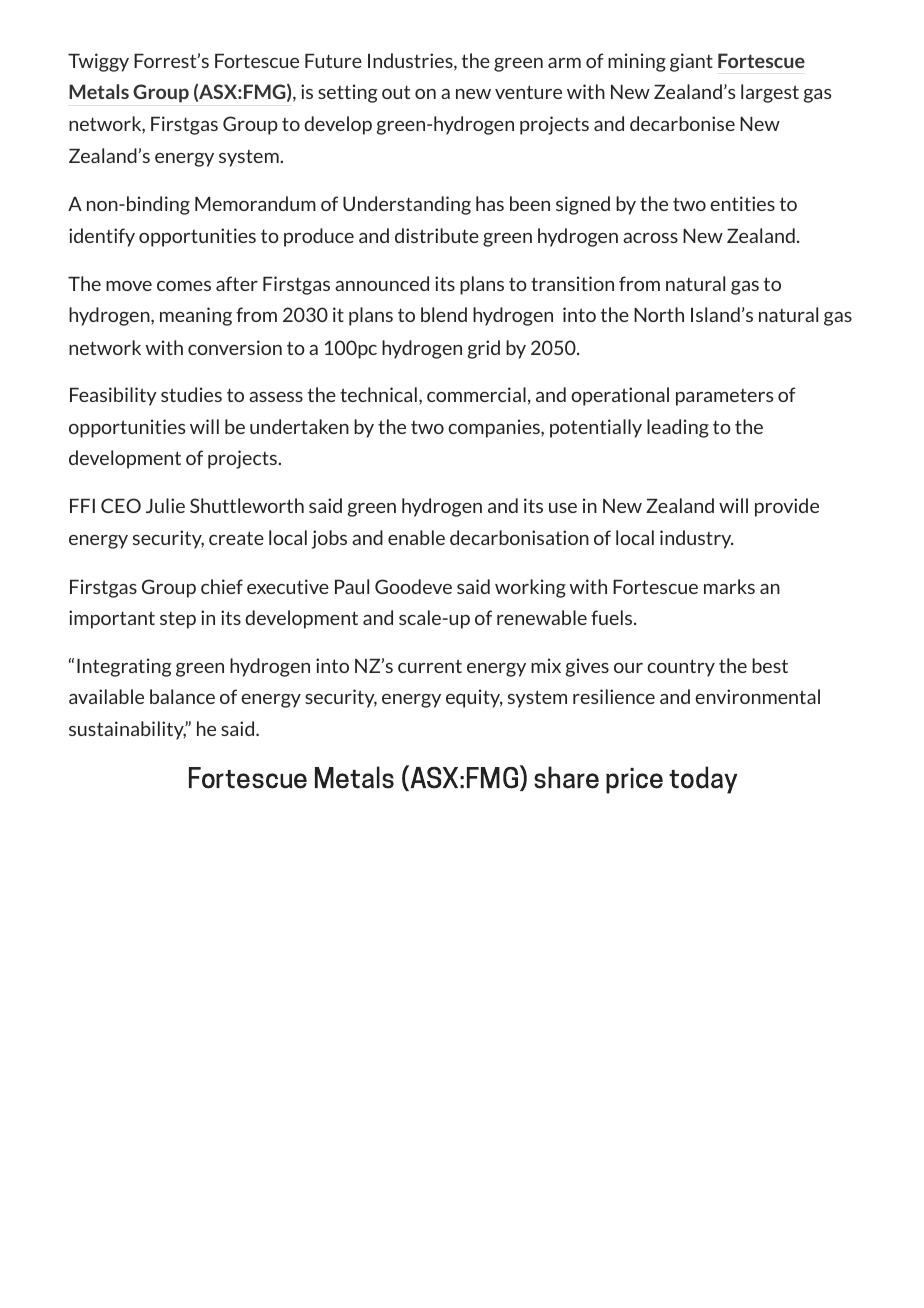  I want to click on distribute, so click(437, 235).
